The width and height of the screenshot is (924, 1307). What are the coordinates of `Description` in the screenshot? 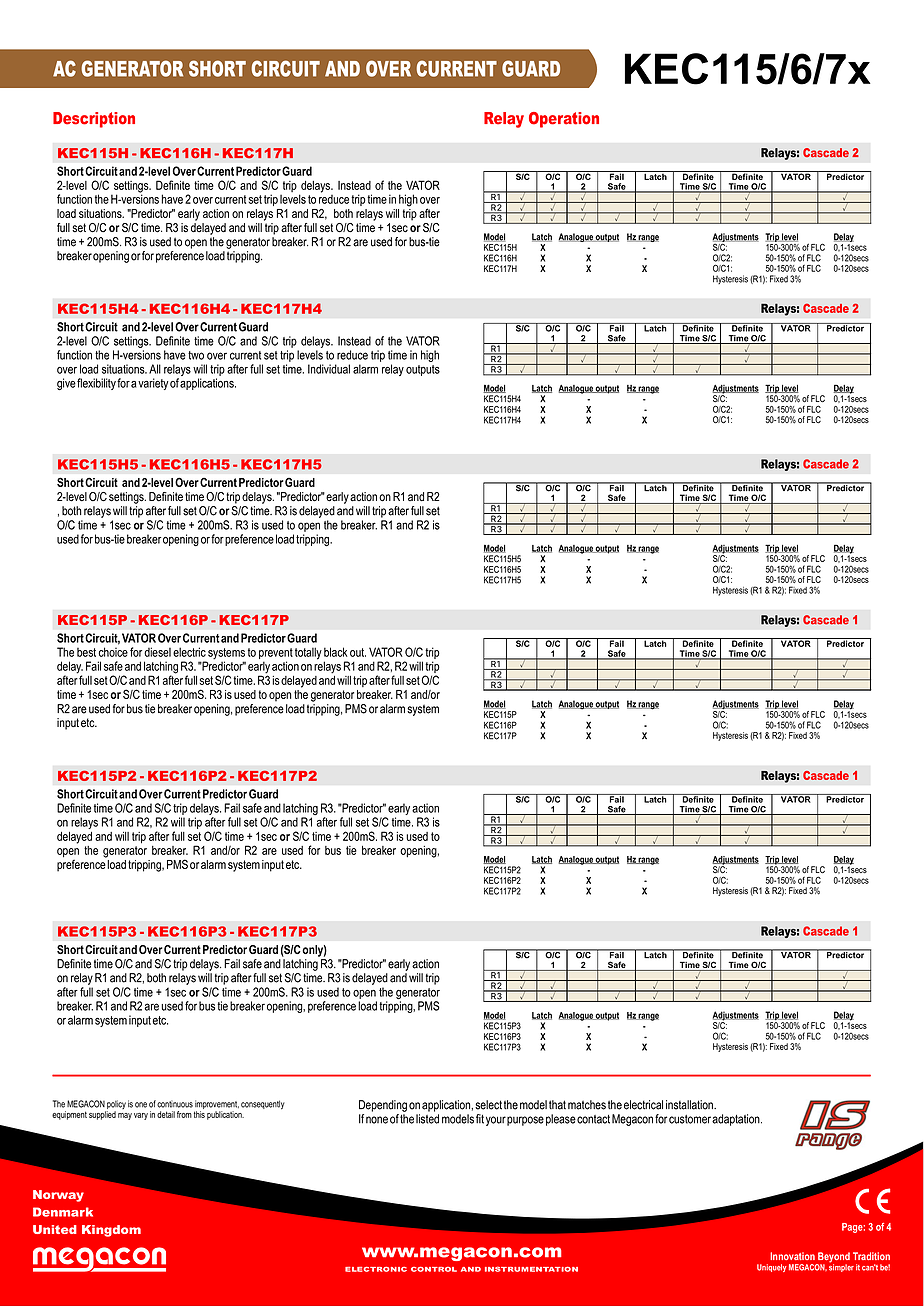 It's located at (94, 120).
